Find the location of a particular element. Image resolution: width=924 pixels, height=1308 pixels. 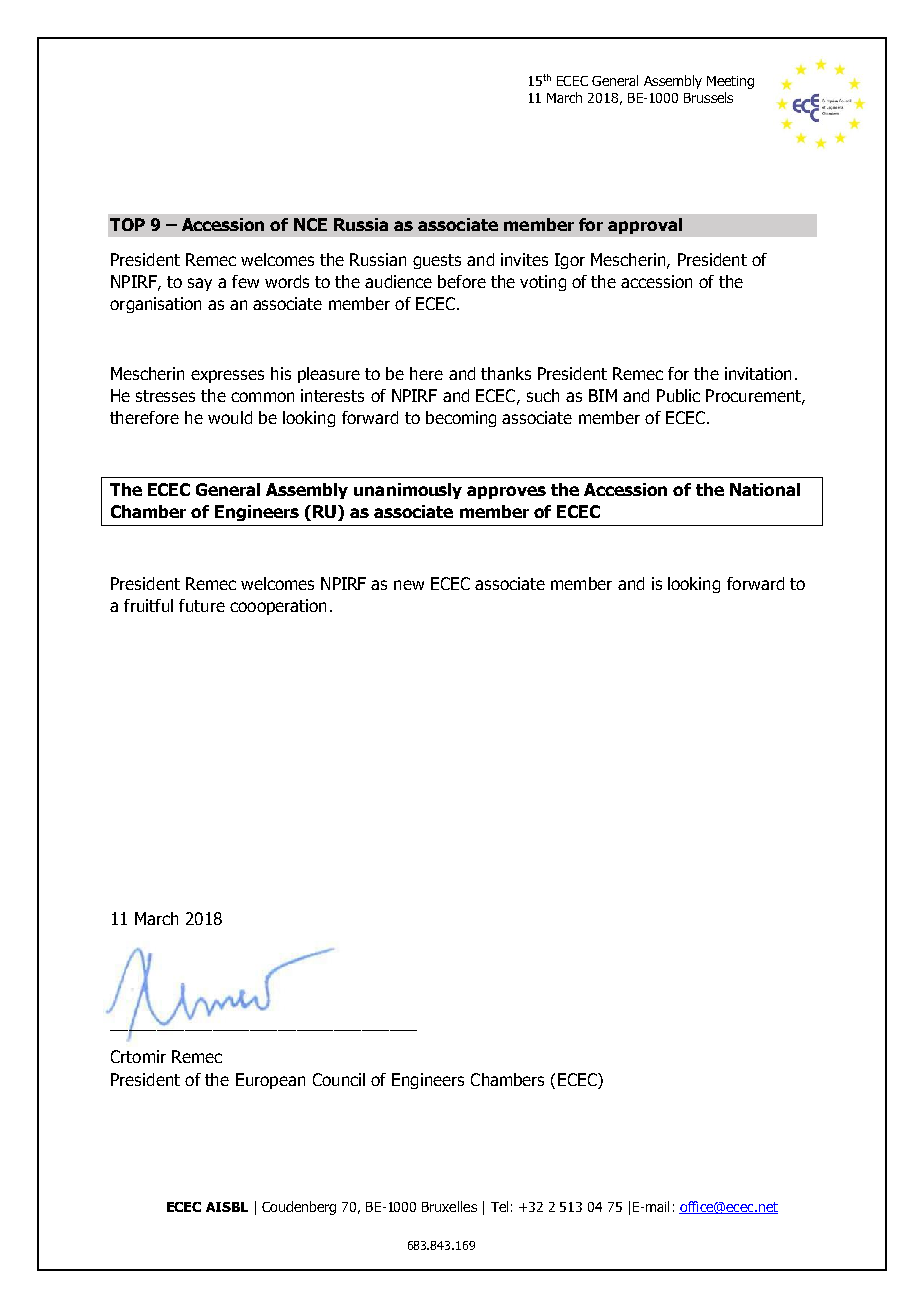

fruitful is located at coordinates (148, 605).
